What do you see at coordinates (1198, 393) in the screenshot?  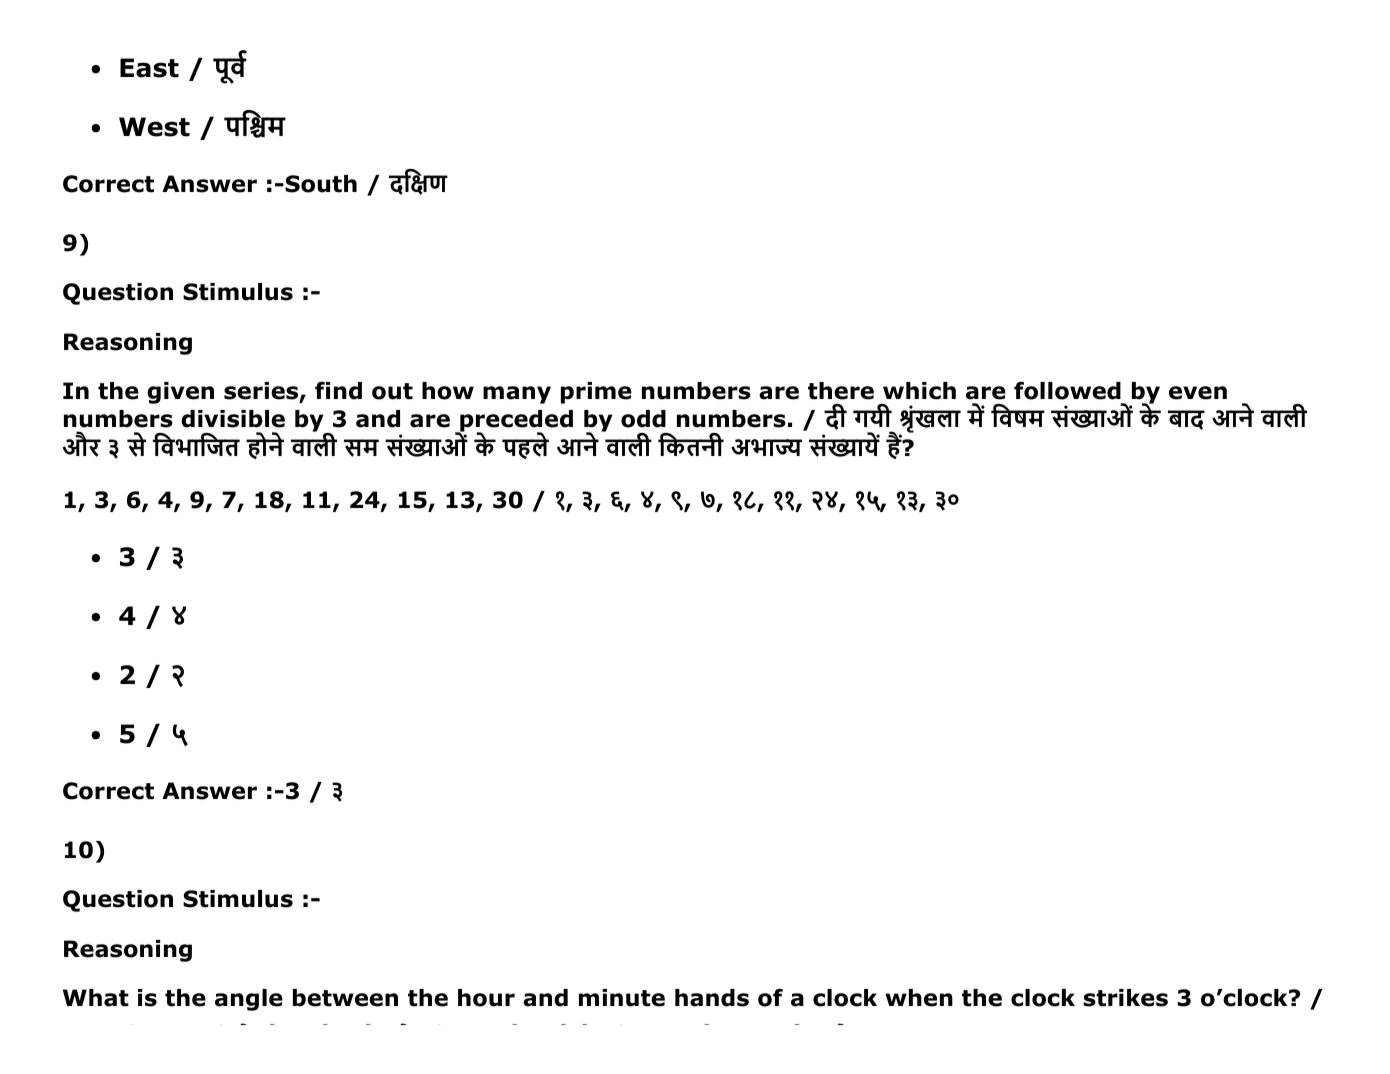 I see `even` at bounding box center [1198, 393].
